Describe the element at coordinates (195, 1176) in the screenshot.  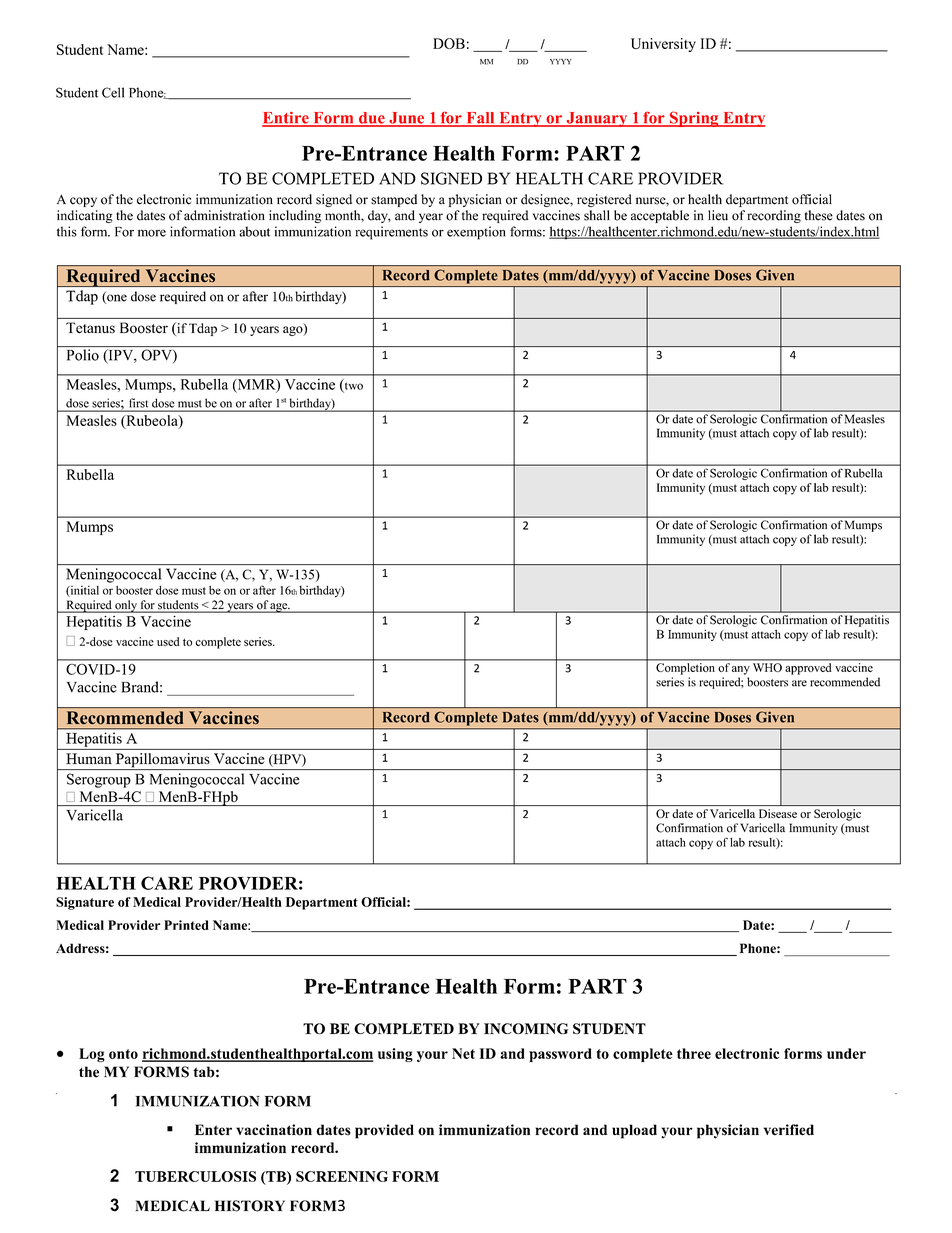
I see `TUBERCULOSIS` at that location.
